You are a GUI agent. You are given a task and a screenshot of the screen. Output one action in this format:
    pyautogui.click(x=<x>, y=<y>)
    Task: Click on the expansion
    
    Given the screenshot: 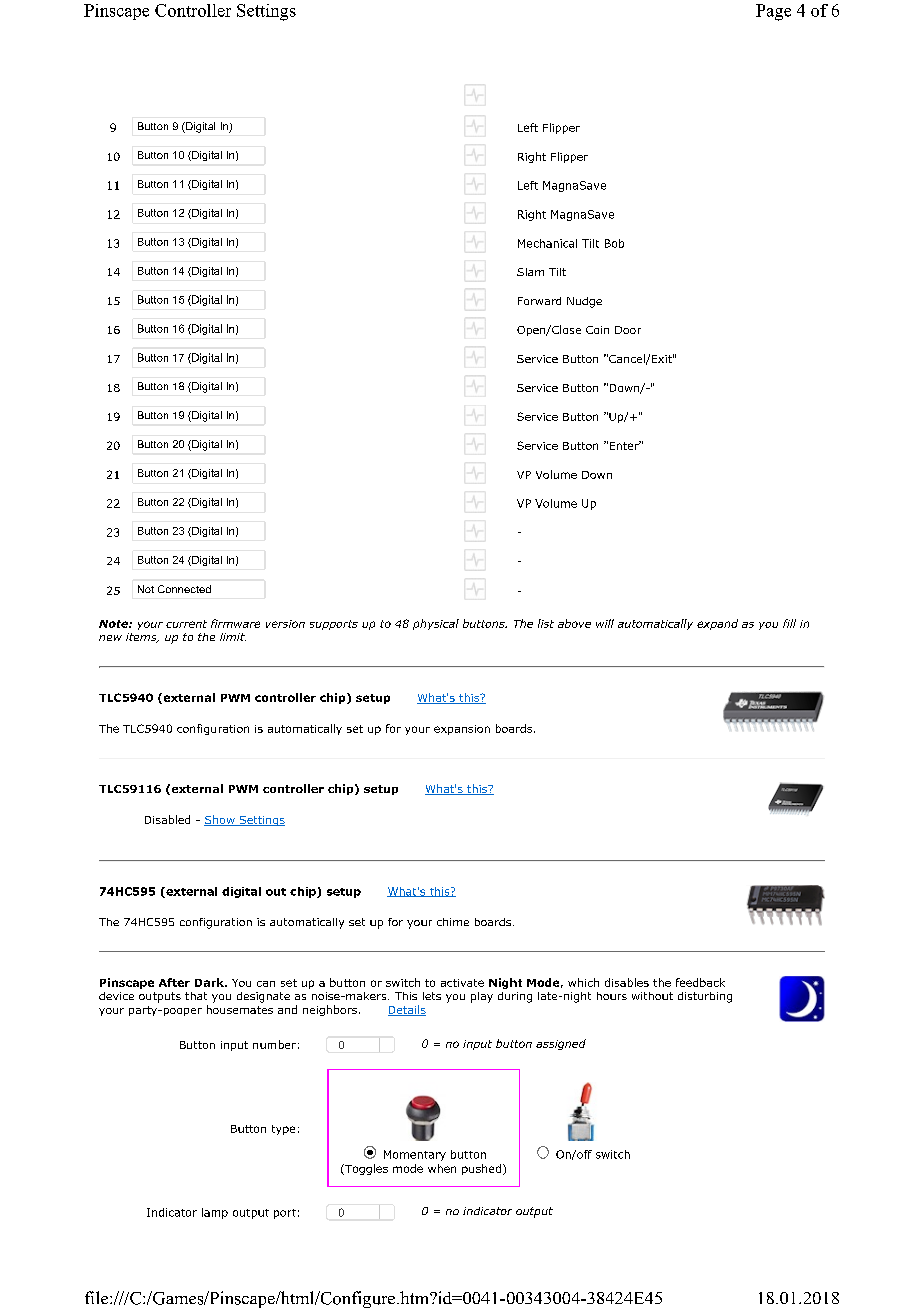 What is the action you would take?
    pyautogui.click(x=462, y=730)
